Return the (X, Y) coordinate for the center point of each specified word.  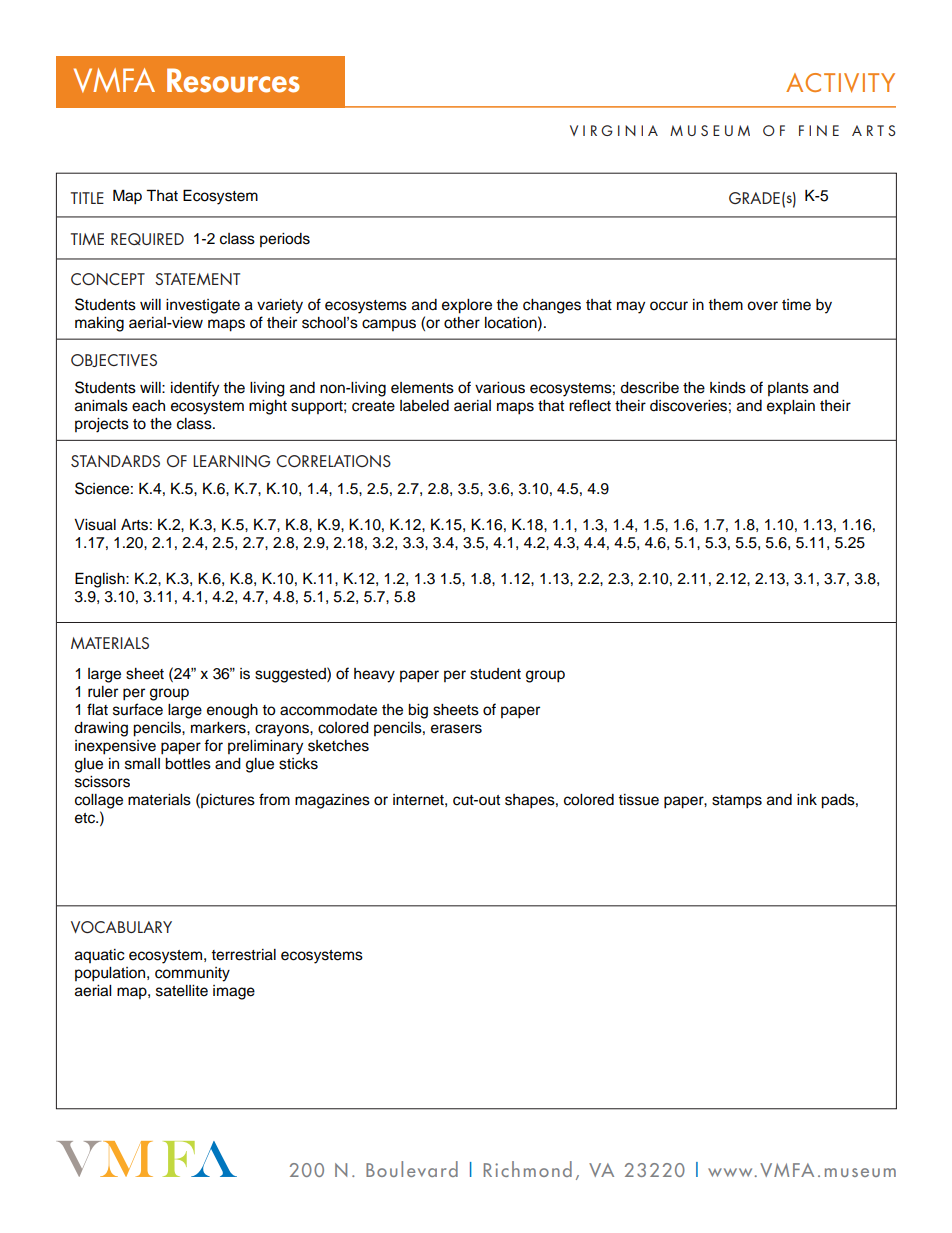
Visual (95, 525)
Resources (233, 80)
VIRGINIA (614, 130)
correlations (333, 461)
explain (791, 407)
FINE (819, 130)
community (192, 974)
